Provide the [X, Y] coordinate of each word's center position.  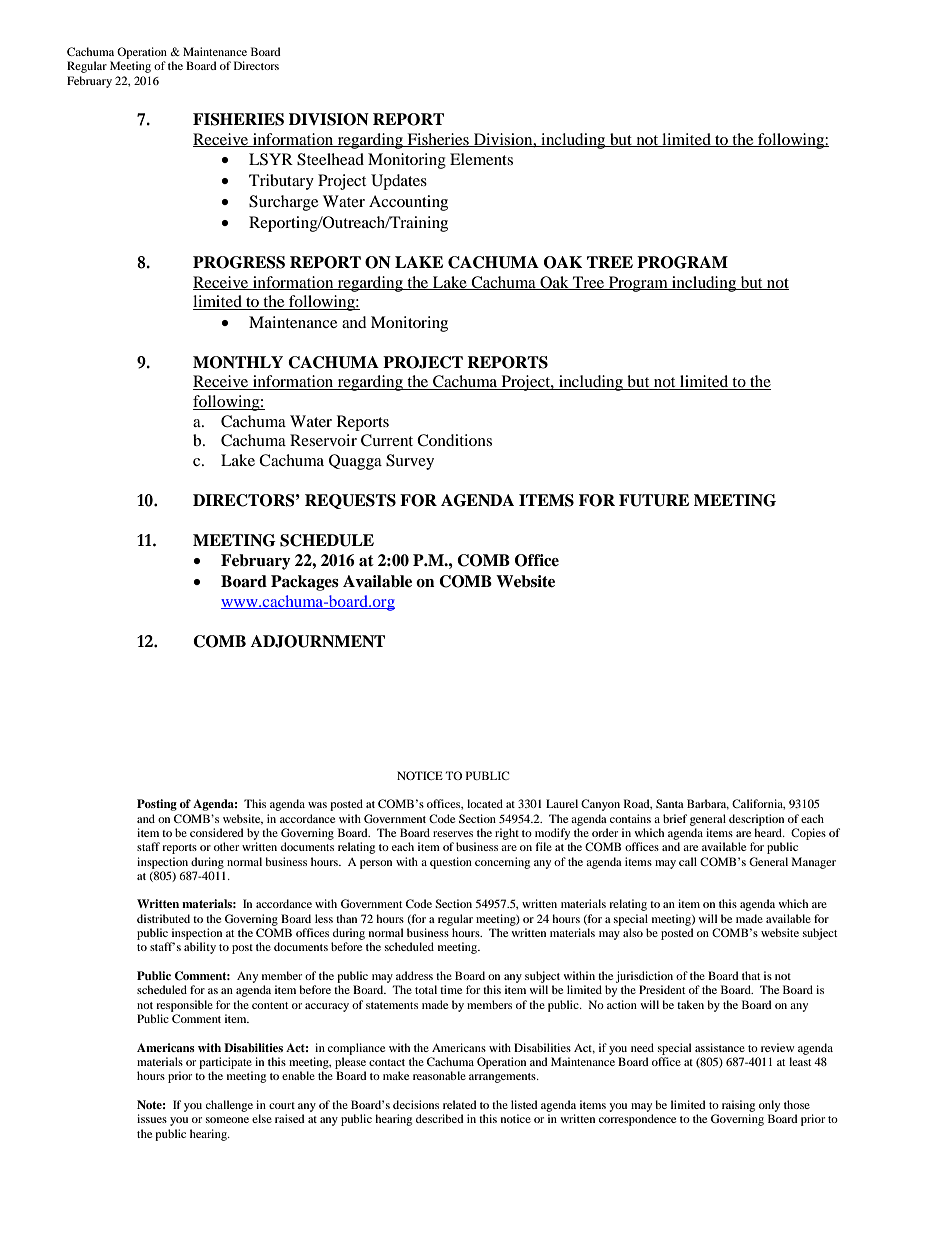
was [317, 805]
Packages [305, 583]
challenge [229, 1106]
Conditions [454, 440]
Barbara [708, 804]
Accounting [408, 203]
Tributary [281, 182]
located [485, 803]
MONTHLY [238, 362]
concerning [502, 863]
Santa [670, 803]
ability [200, 948]
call [688, 861]
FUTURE [654, 500]
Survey [410, 462]
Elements [481, 159]
